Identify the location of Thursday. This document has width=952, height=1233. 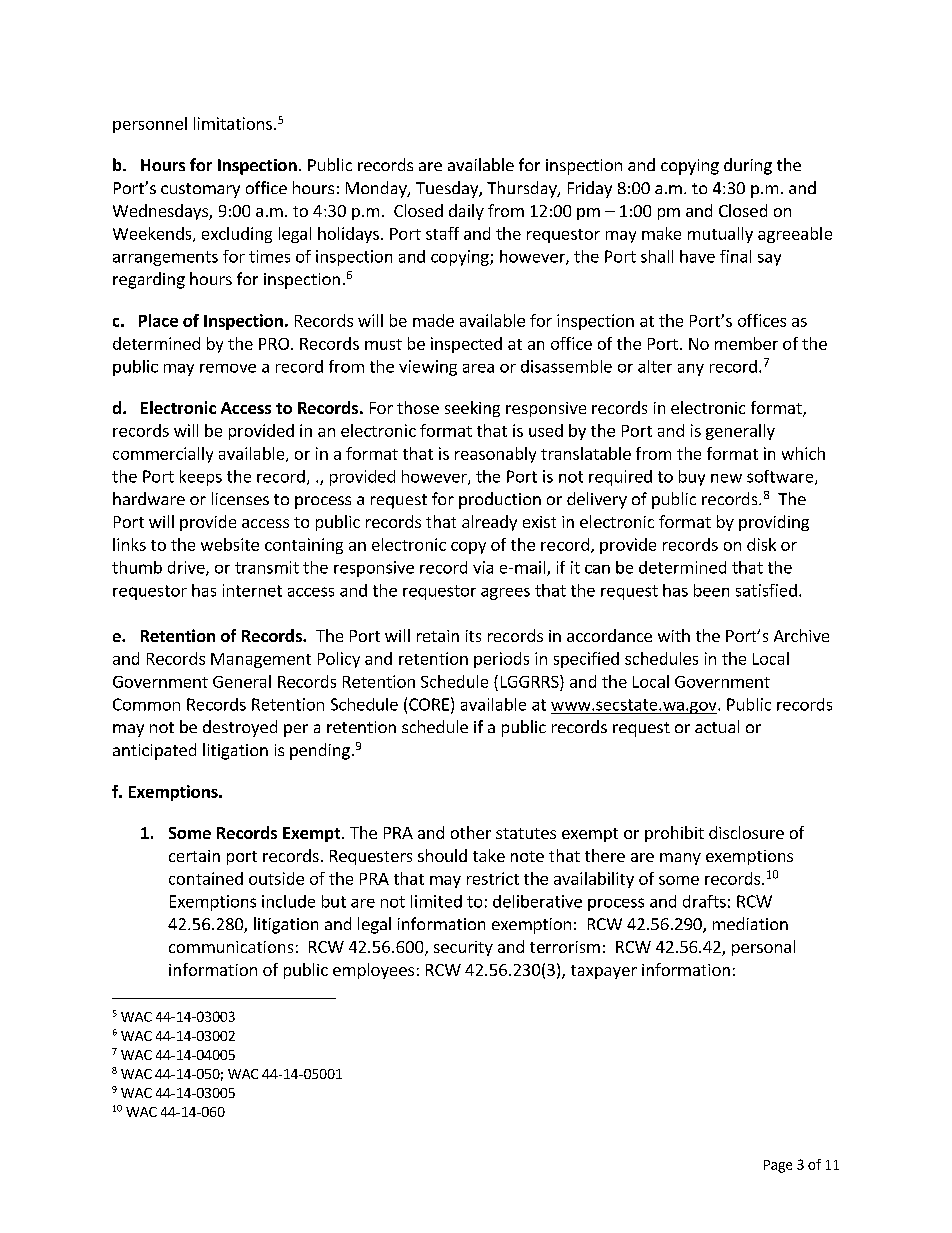
(523, 189).
